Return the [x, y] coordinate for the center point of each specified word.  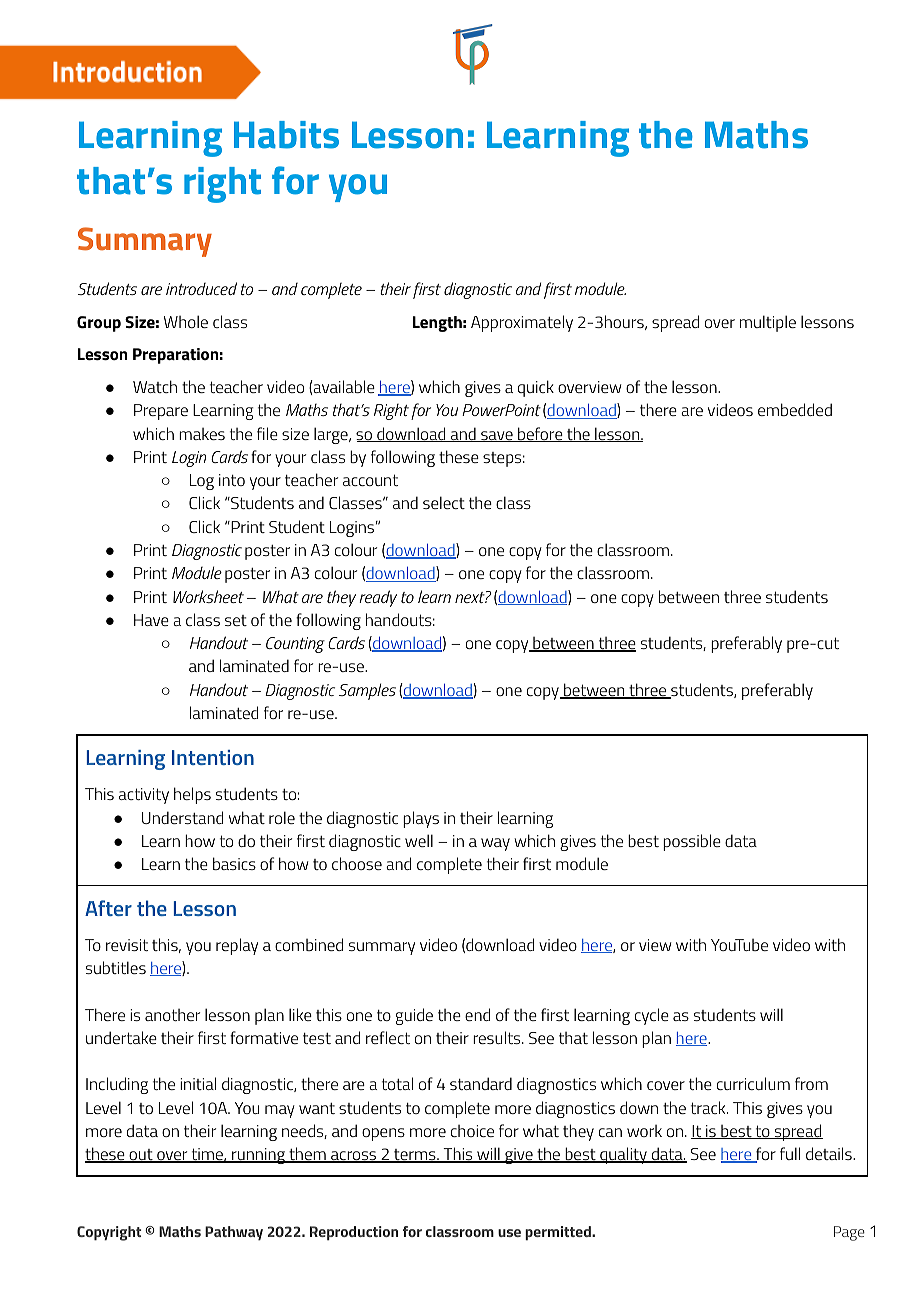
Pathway [234, 1233]
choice [472, 1131]
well [419, 840]
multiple [768, 323]
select [444, 502]
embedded [795, 409]
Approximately [522, 323]
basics [234, 863]
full [790, 1153]
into [232, 480]
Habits [286, 135]
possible [692, 842]
